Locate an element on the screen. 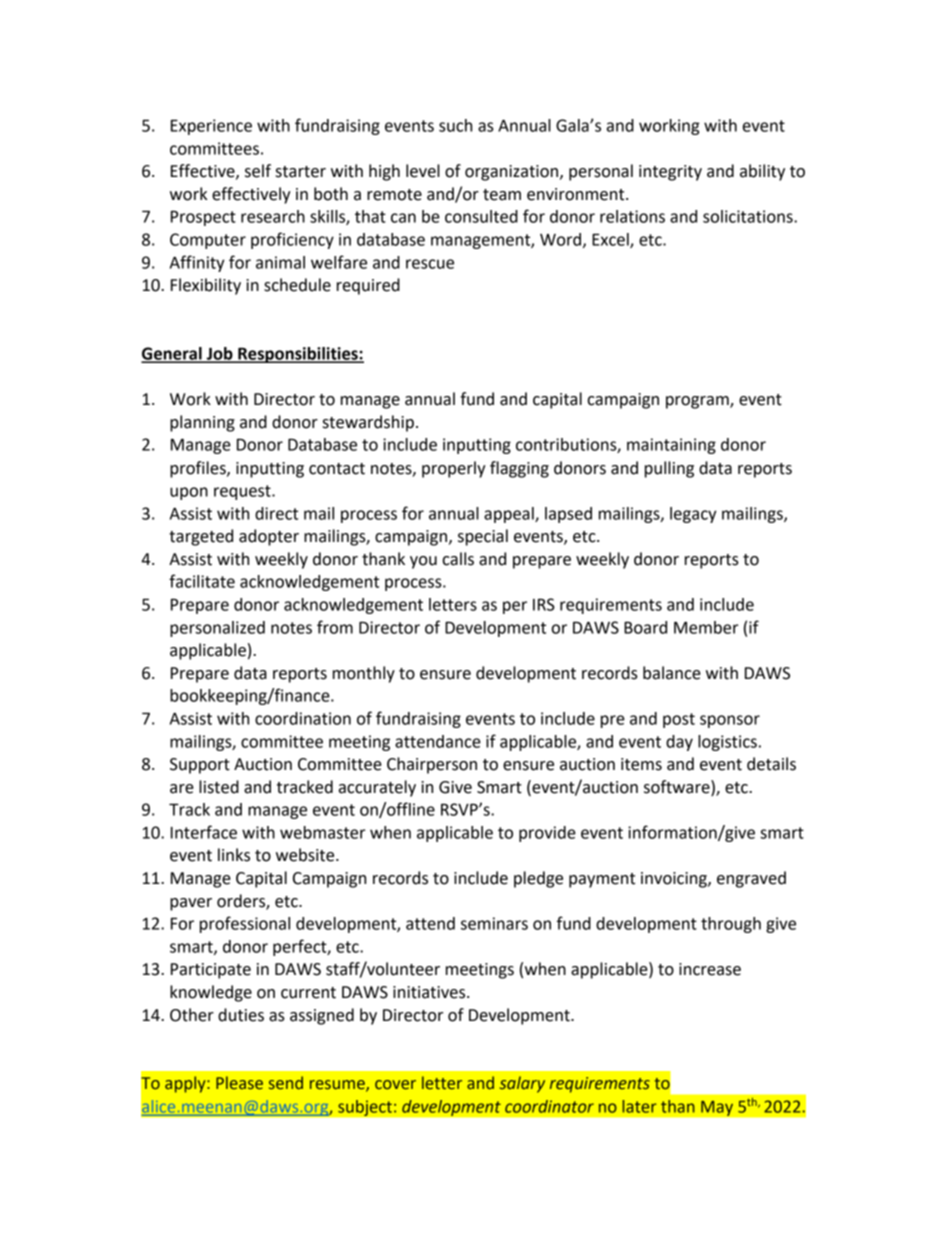 The height and width of the screenshot is (1233, 952). properly is located at coordinates (454, 469).
